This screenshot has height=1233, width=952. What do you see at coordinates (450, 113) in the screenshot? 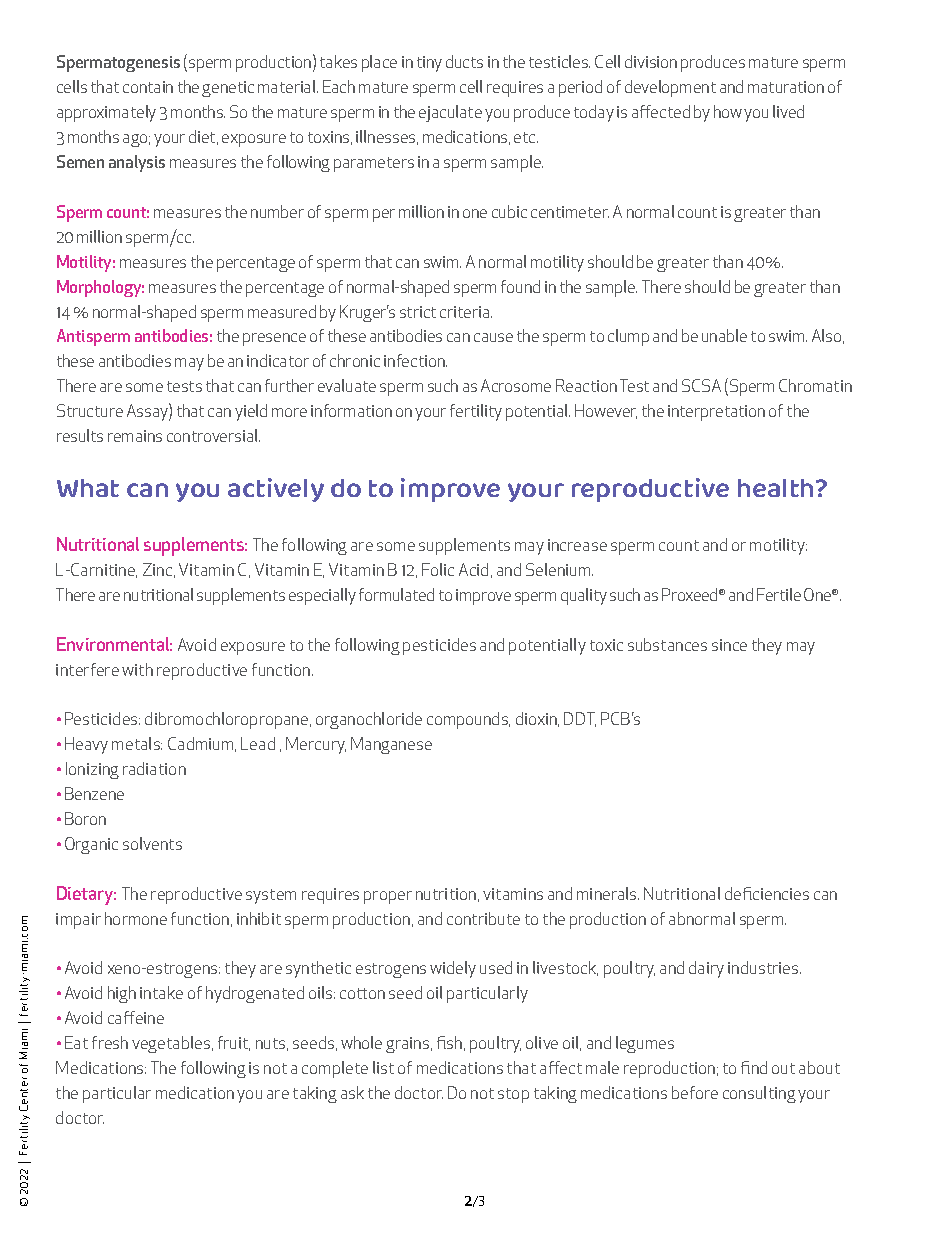
I see `ejaculate` at bounding box center [450, 113].
